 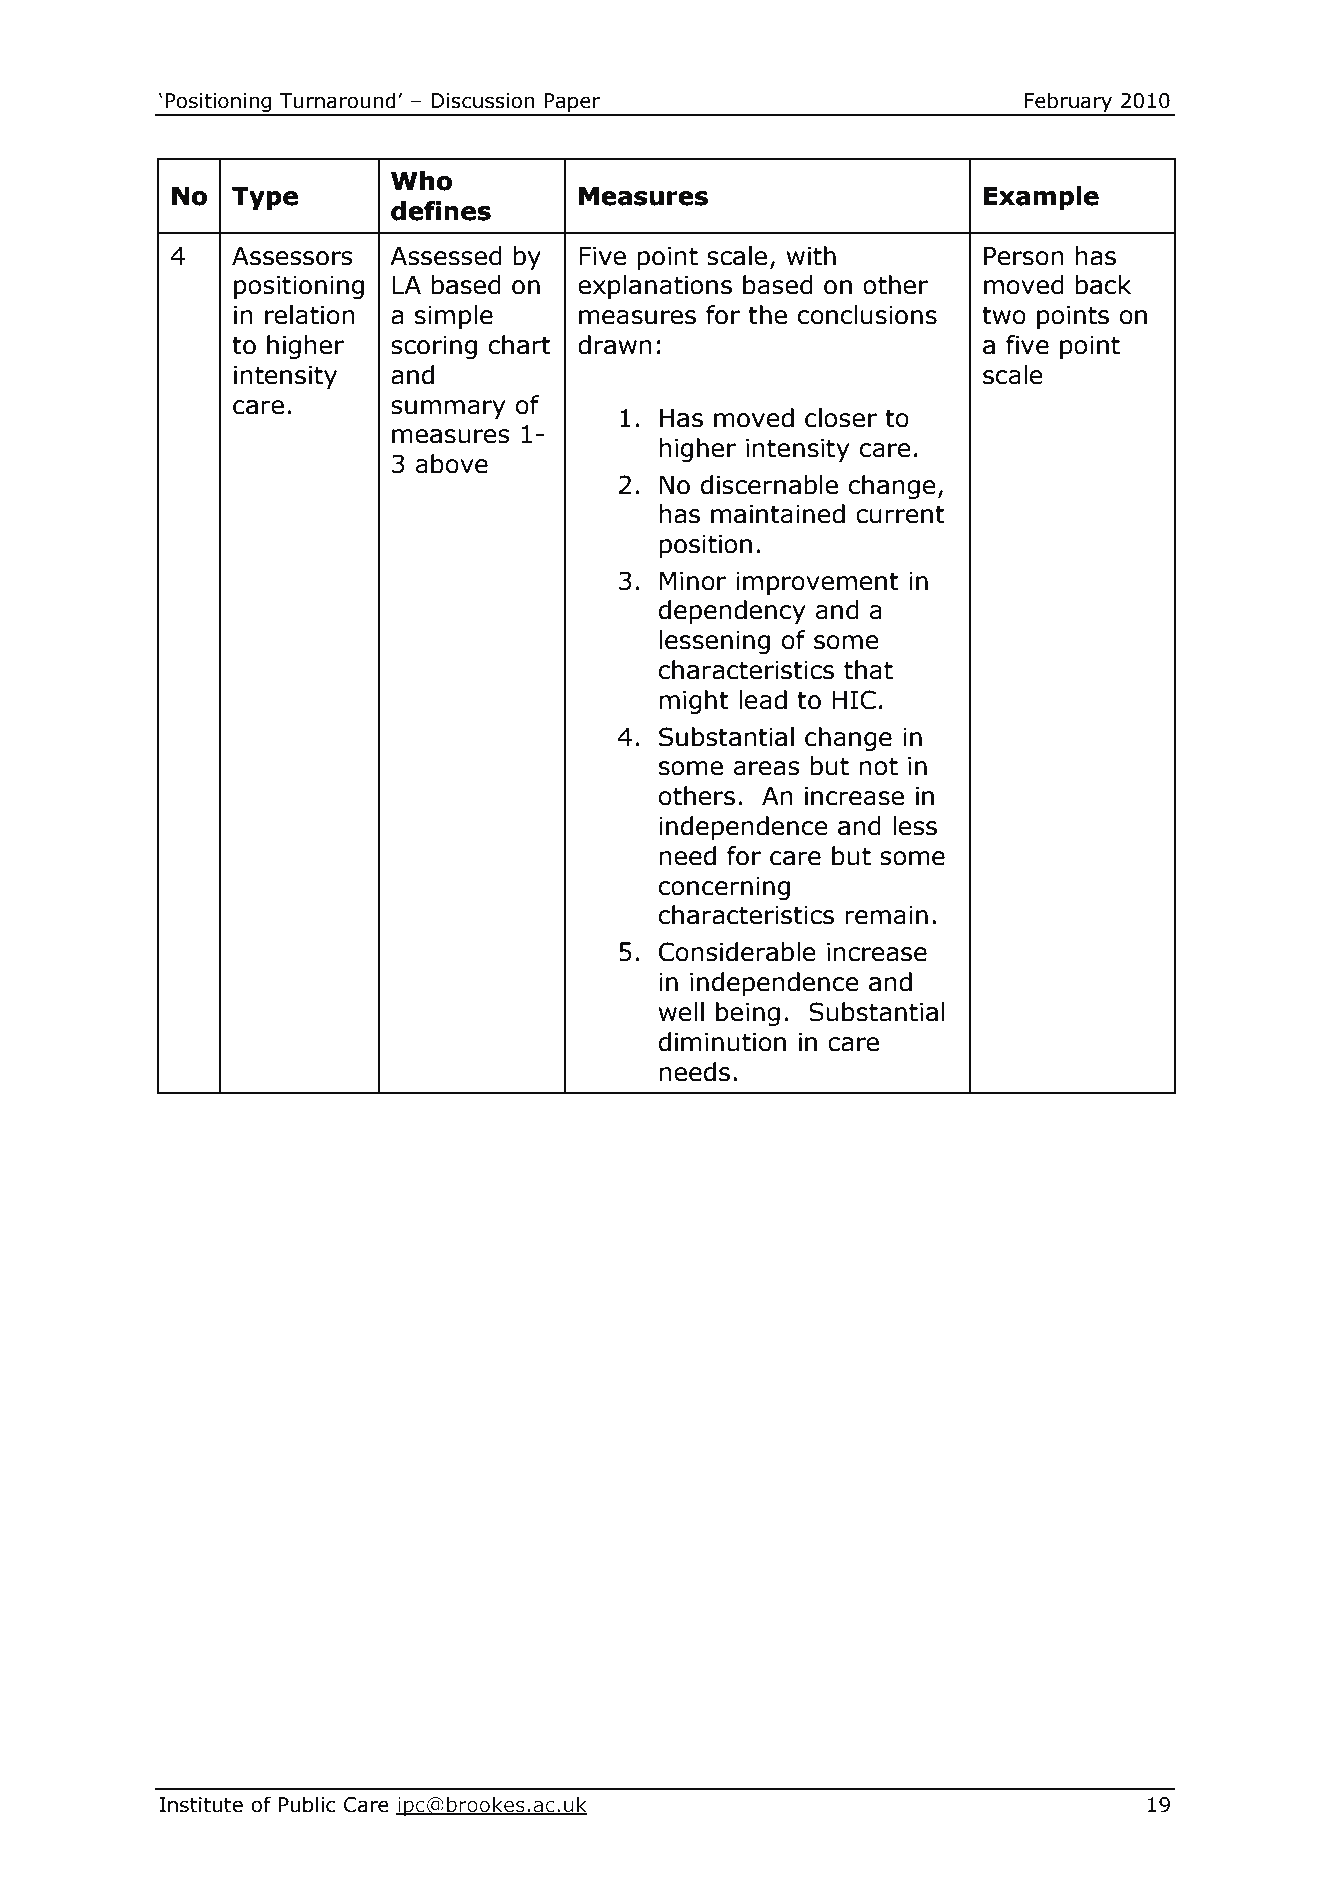 I want to click on current, so click(x=900, y=514).
